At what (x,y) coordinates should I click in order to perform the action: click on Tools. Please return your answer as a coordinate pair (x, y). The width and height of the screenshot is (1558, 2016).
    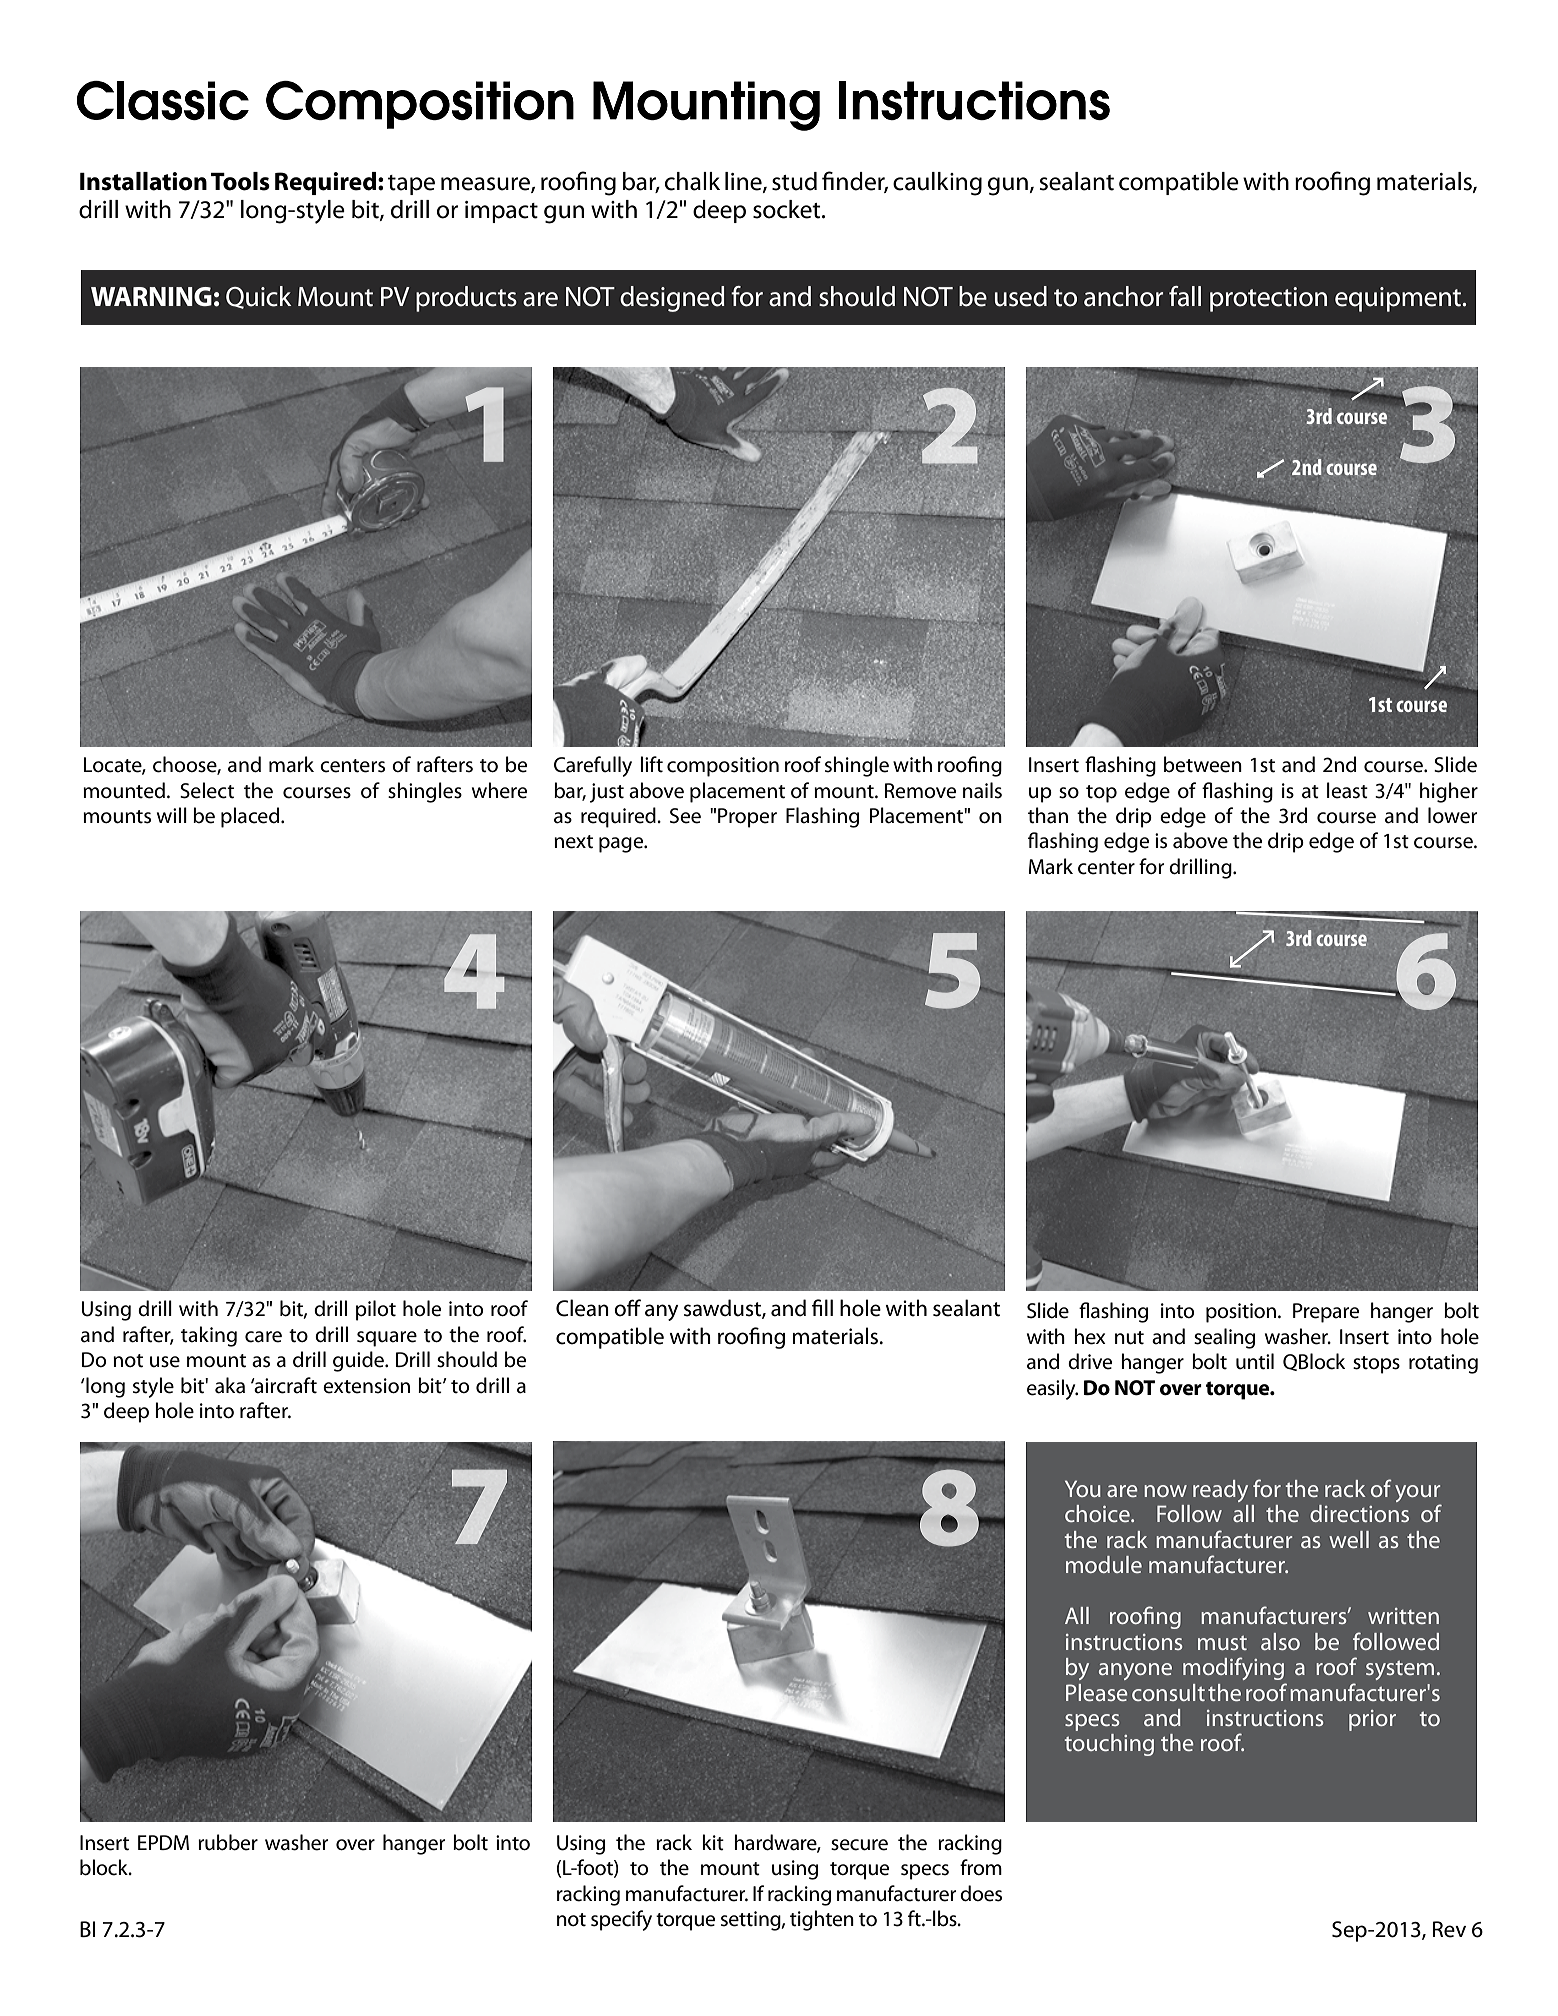
    Looking at the image, I should click on (240, 181).
